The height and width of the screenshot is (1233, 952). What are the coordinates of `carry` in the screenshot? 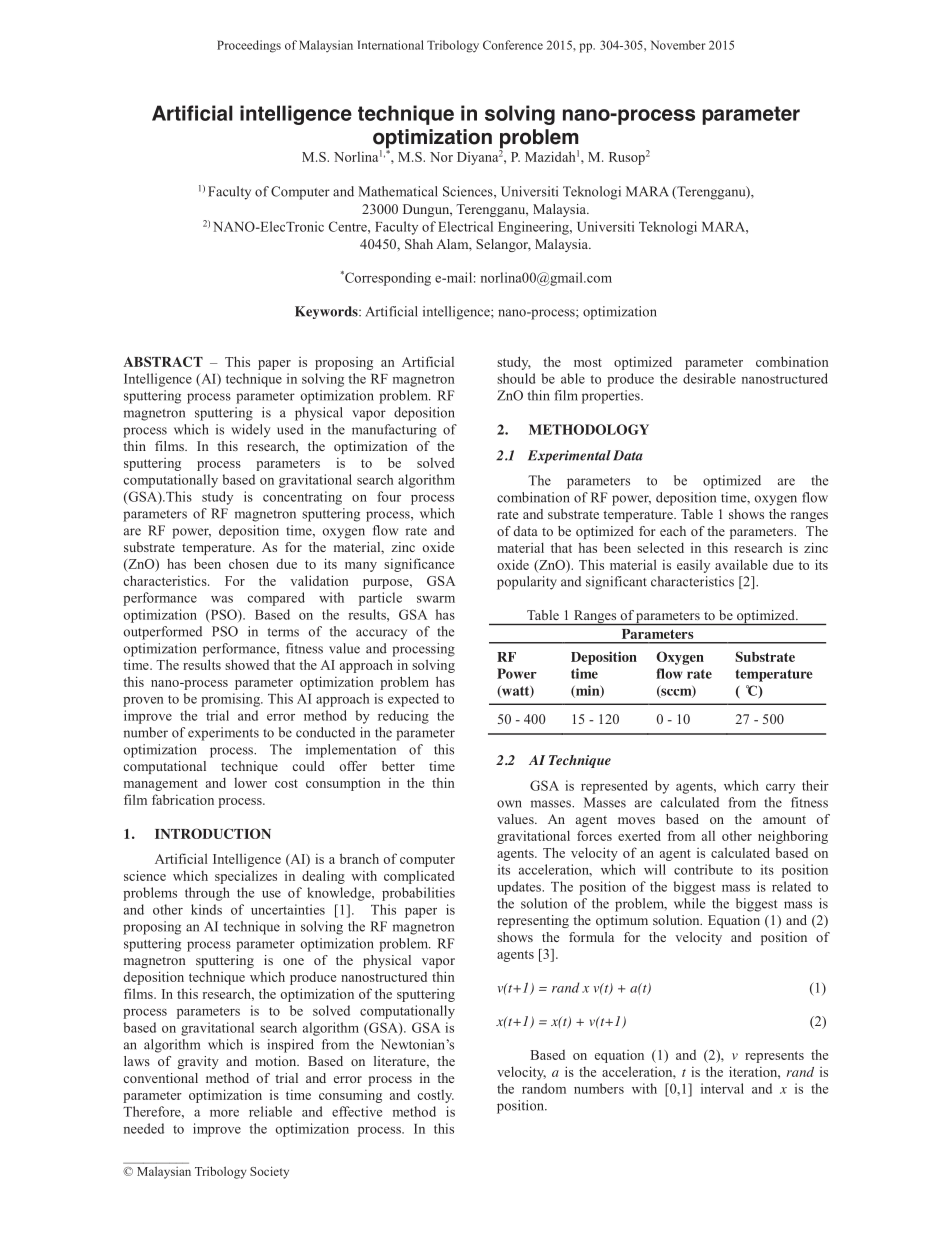 It's located at (780, 789).
